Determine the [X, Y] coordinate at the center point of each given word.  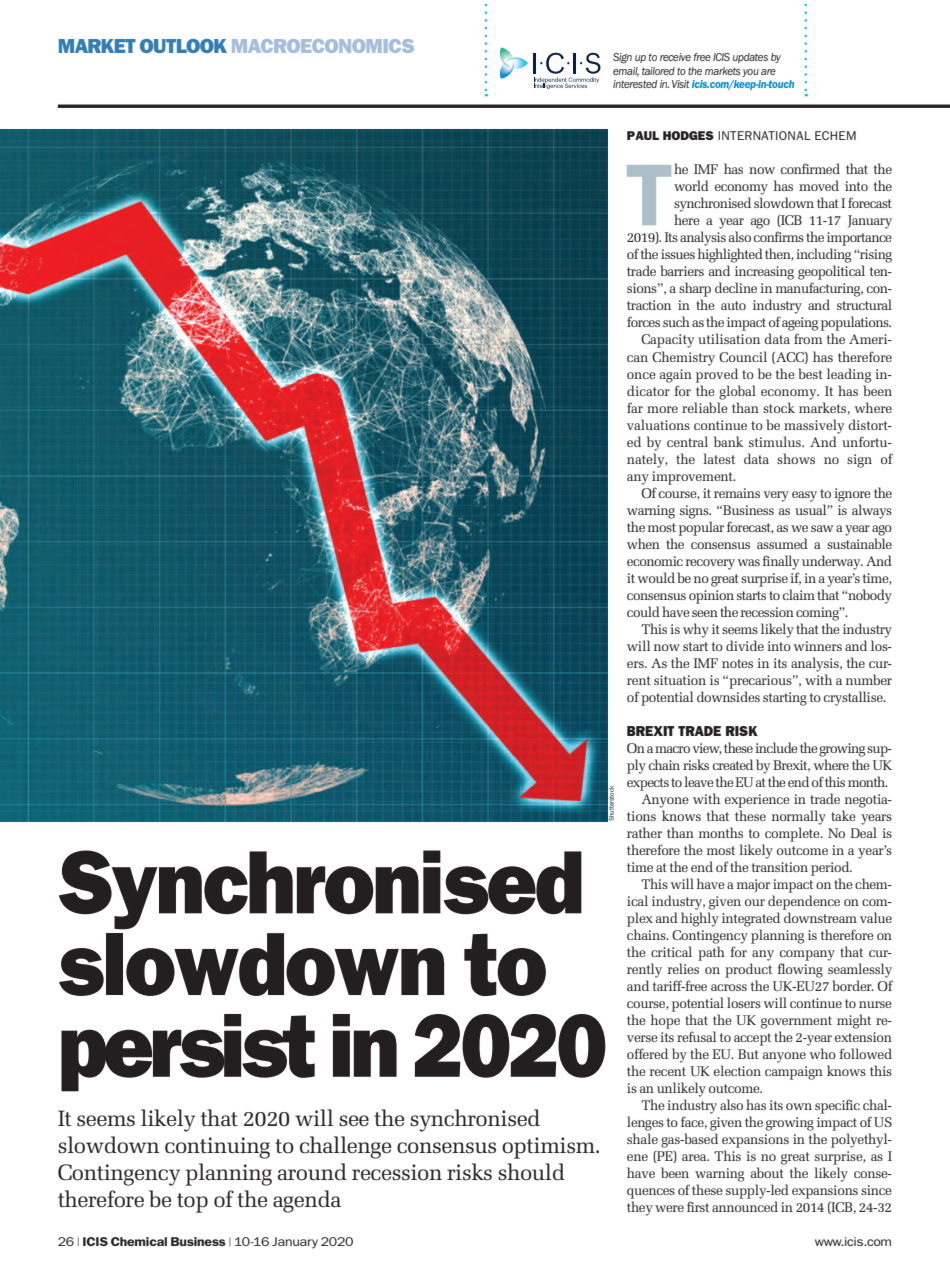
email [626, 72]
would [656, 577]
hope [665, 1021]
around [312, 1172]
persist [188, 1053]
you [750, 73]
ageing [800, 324]
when [643, 543]
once [641, 375]
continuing [217, 1148]
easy [804, 496]
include [776, 747]
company [807, 955]
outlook [183, 46]
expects [648, 784]
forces [643, 321]
